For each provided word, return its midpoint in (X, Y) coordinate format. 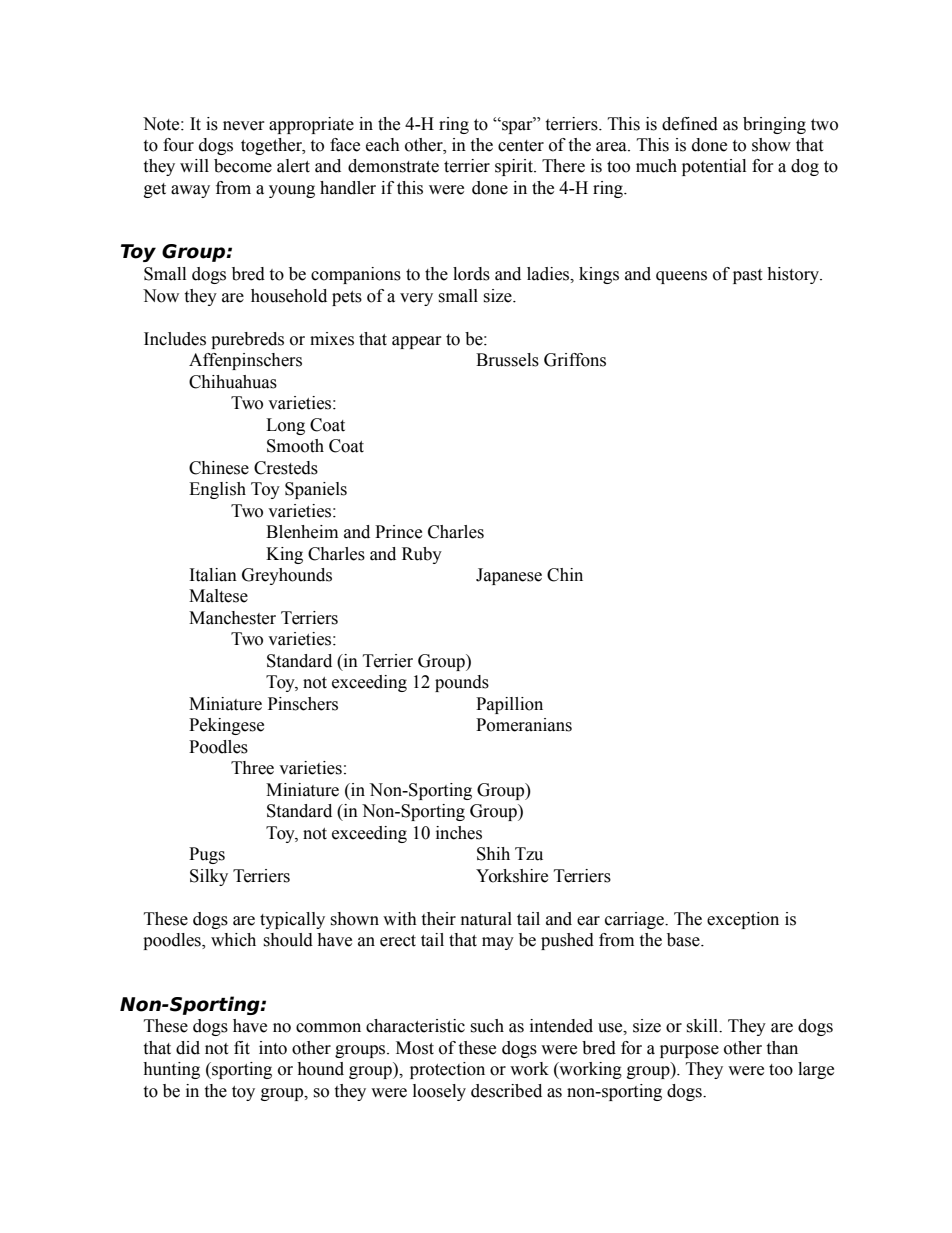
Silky (209, 877)
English (217, 490)
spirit (515, 167)
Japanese (509, 576)
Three (252, 768)
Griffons (575, 360)
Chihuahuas (233, 382)
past (747, 276)
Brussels (507, 360)
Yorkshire (512, 876)
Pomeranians (524, 725)
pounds (462, 683)
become (243, 166)
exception (743, 920)
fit (242, 1048)
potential (714, 167)
